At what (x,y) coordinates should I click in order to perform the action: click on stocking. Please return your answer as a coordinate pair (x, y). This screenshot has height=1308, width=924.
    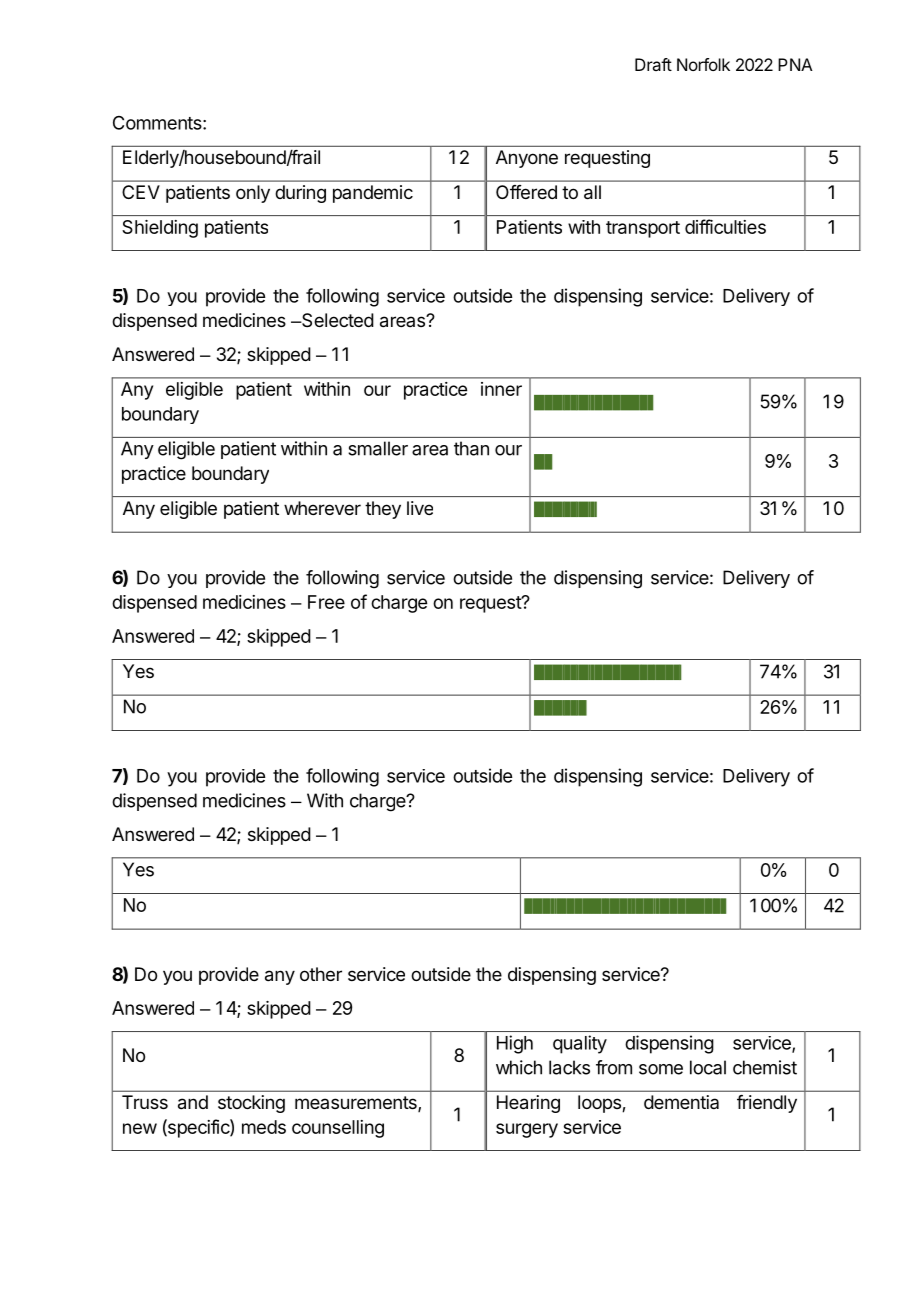
    Looking at the image, I should click on (251, 1104).
